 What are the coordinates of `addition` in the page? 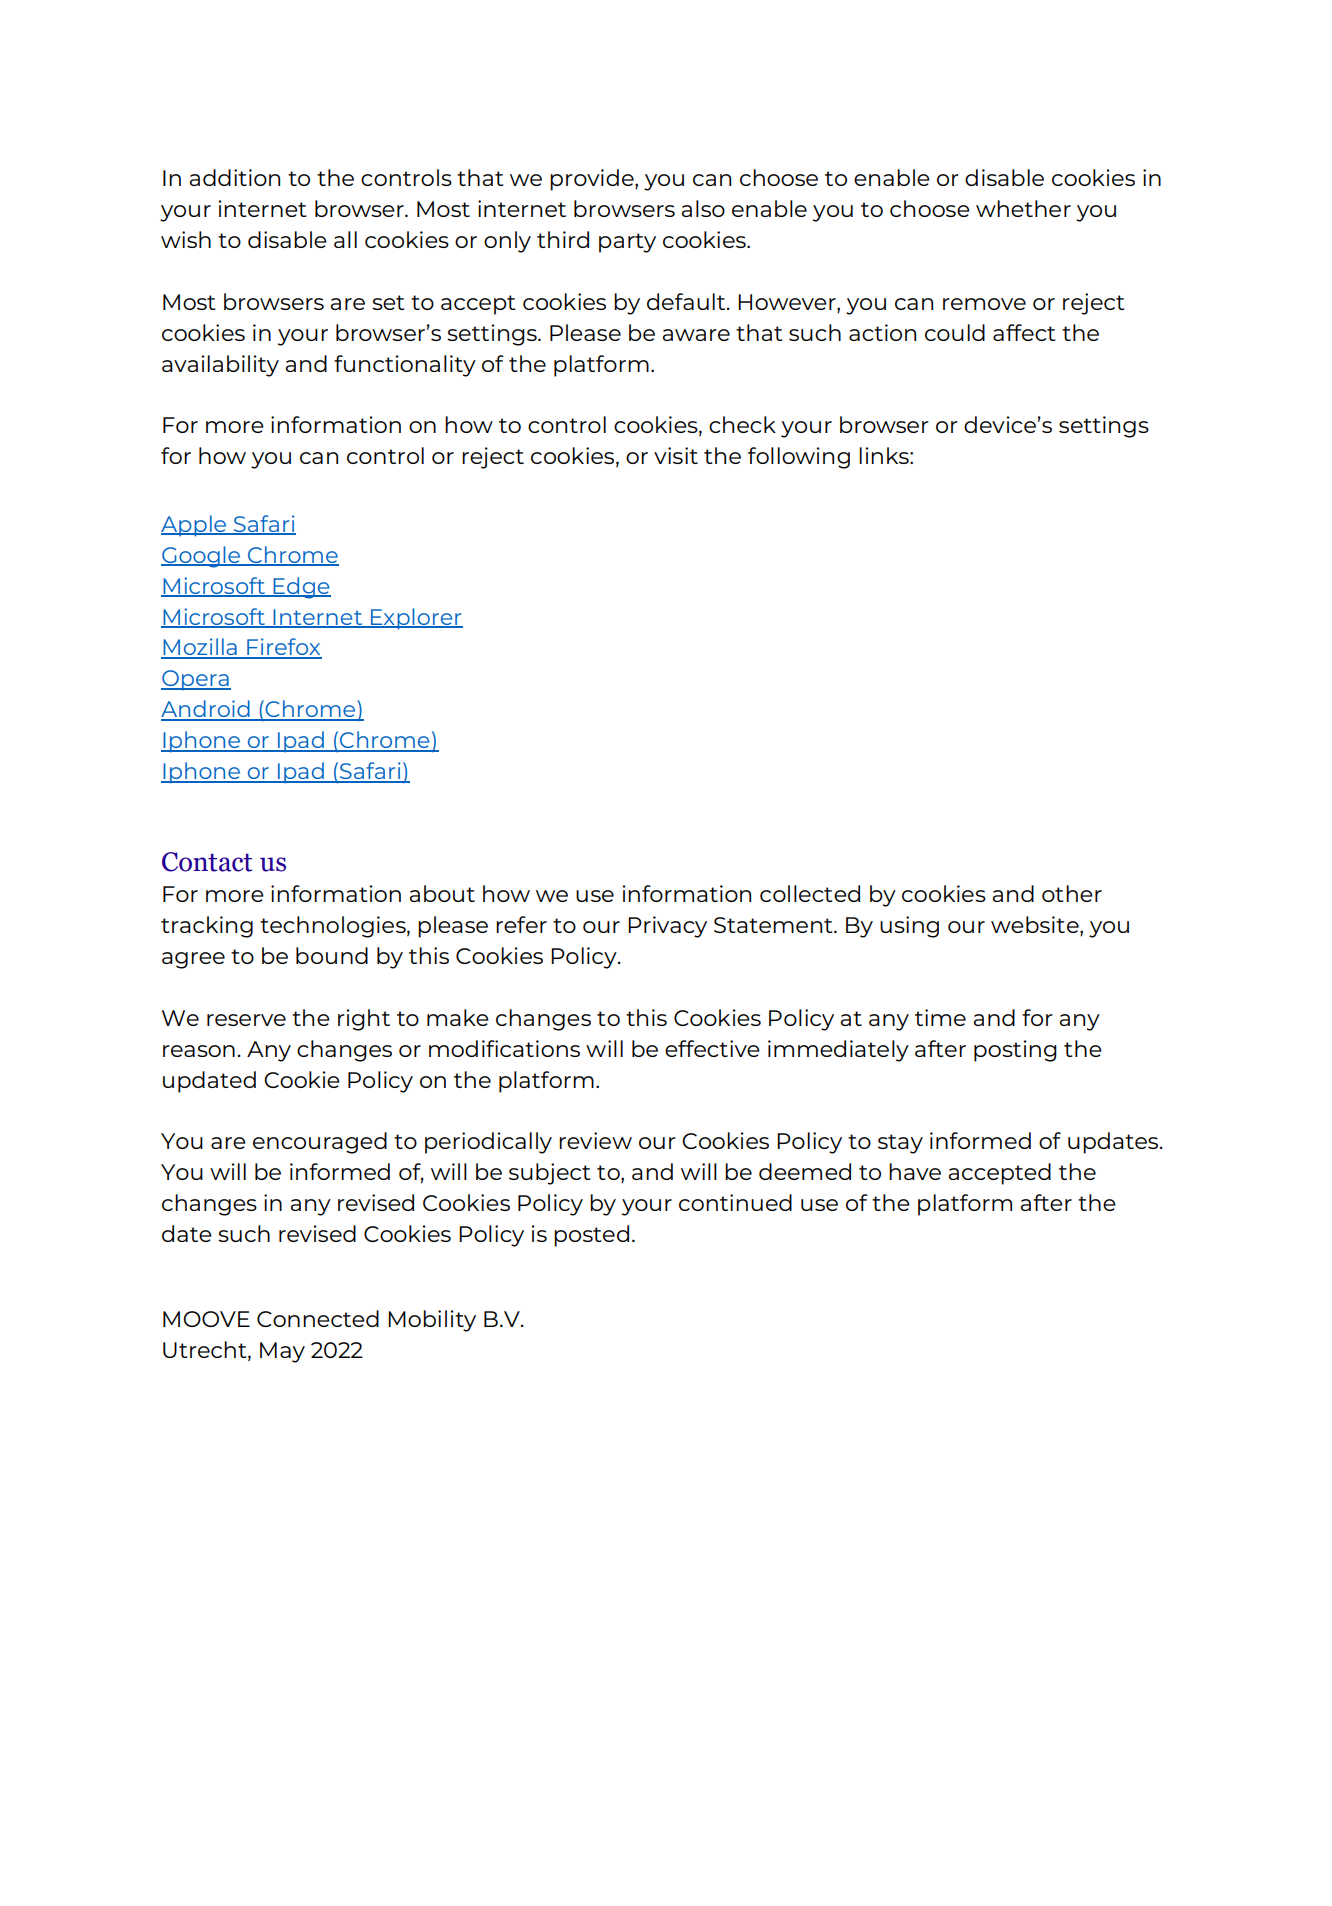 It's located at (235, 177).
